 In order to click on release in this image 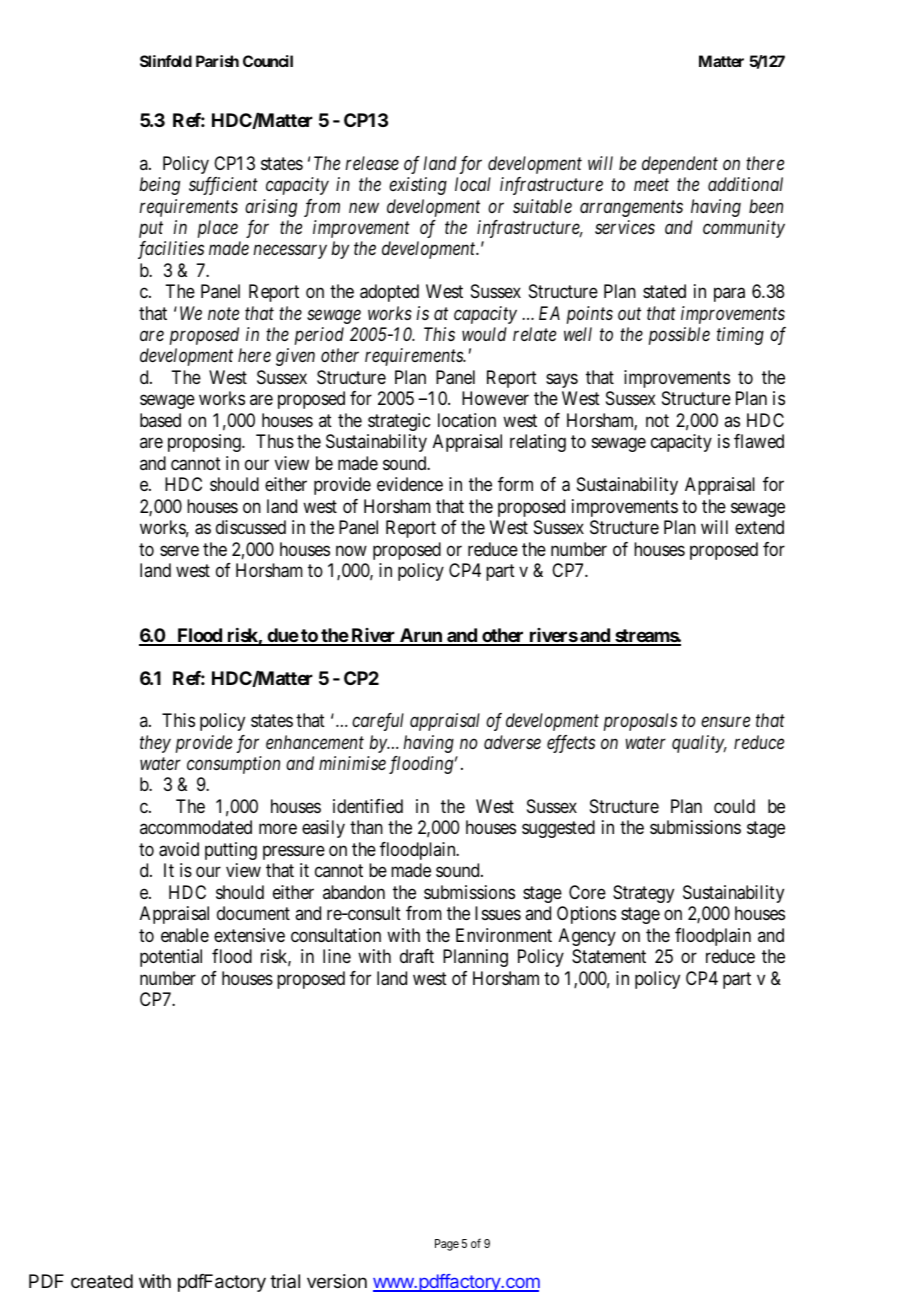, I will do `click(372, 163)`.
